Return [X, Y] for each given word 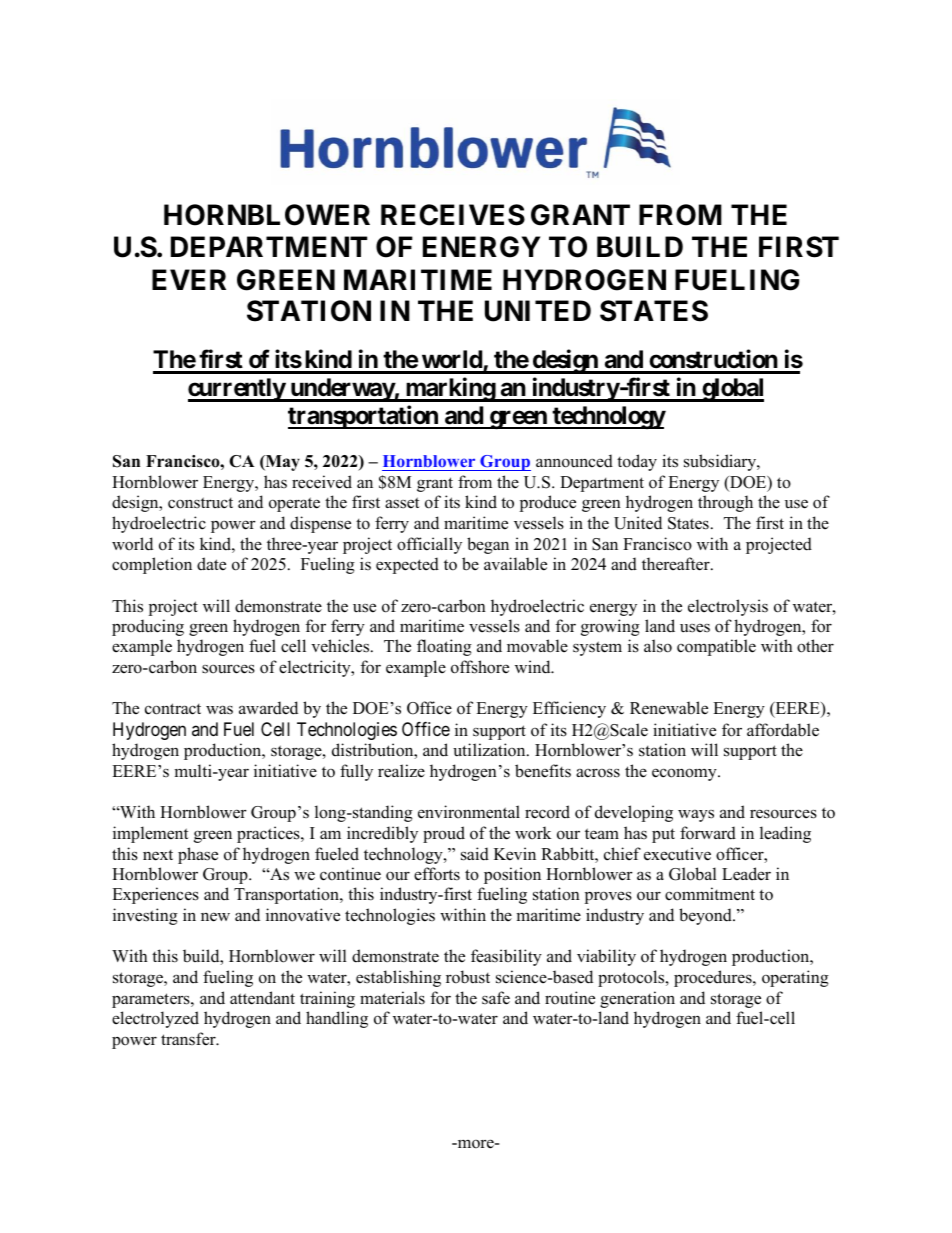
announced [574, 461]
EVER [189, 279]
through [725, 503]
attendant [262, 998]
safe [496, 998]
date [211, 564]
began [488, 545]
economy [685, 774]
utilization [490, 750]
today [637, 462]
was [219, 709]
